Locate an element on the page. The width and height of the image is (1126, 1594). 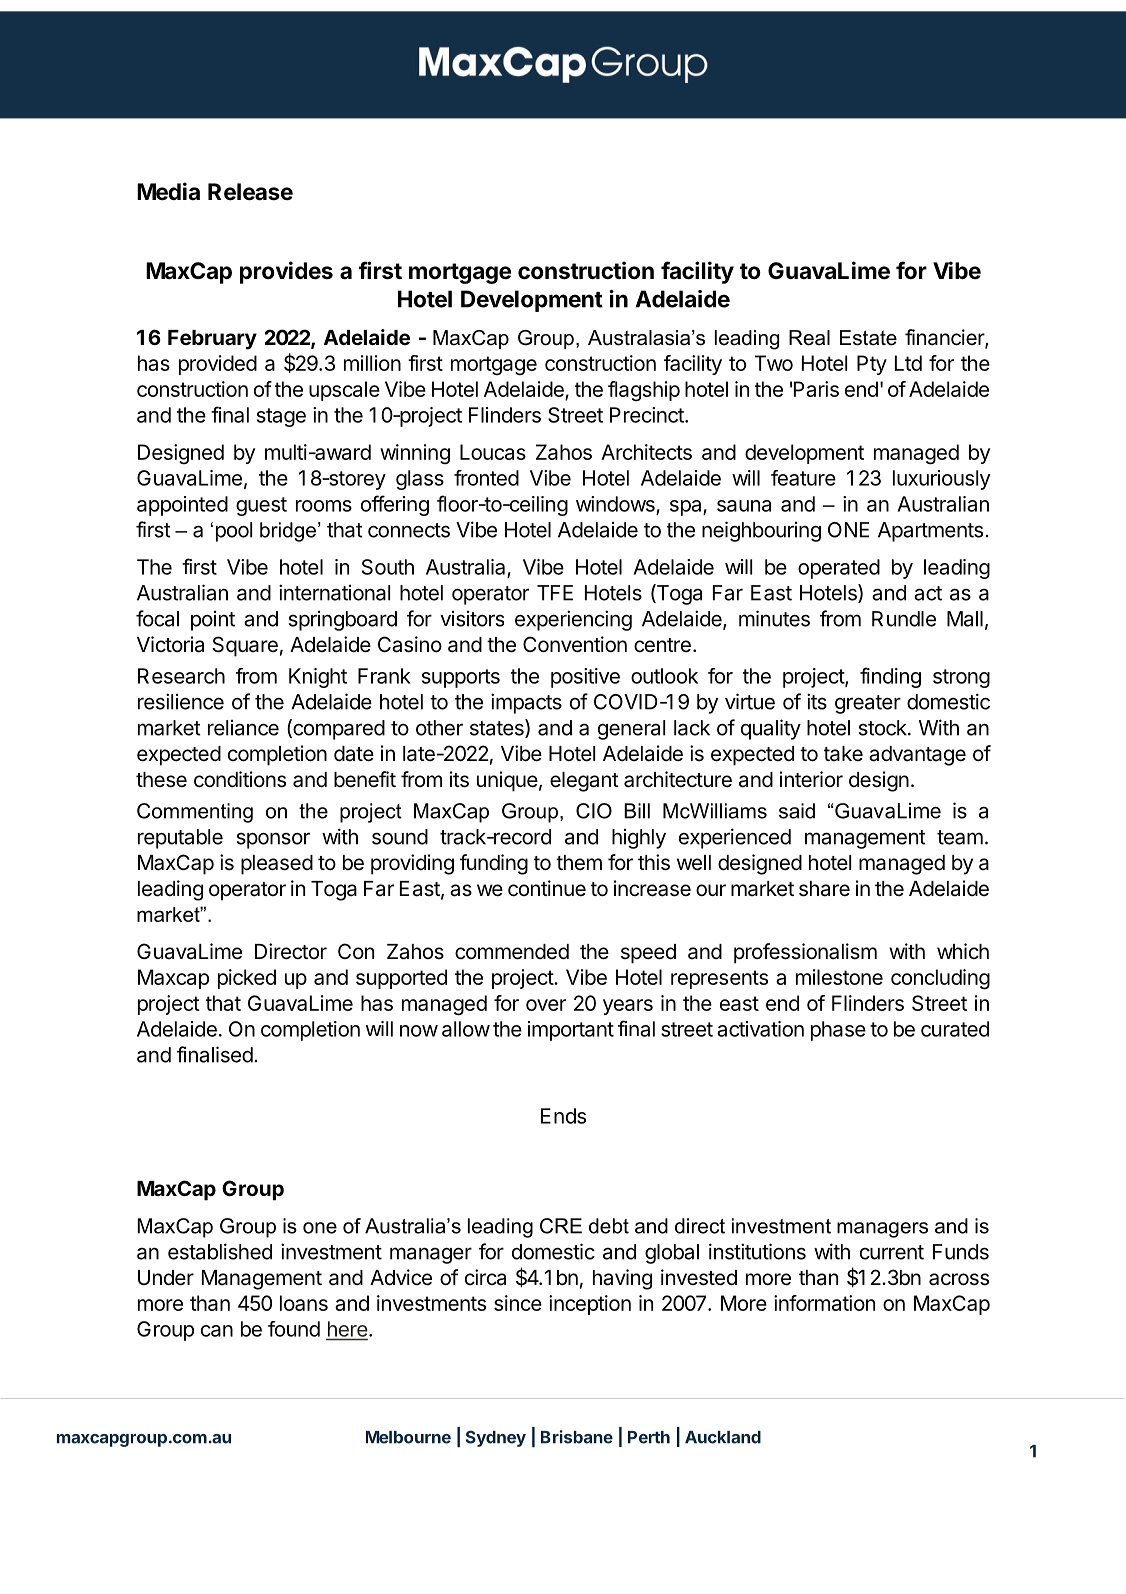
over is located at coordinates (546, 1005).
